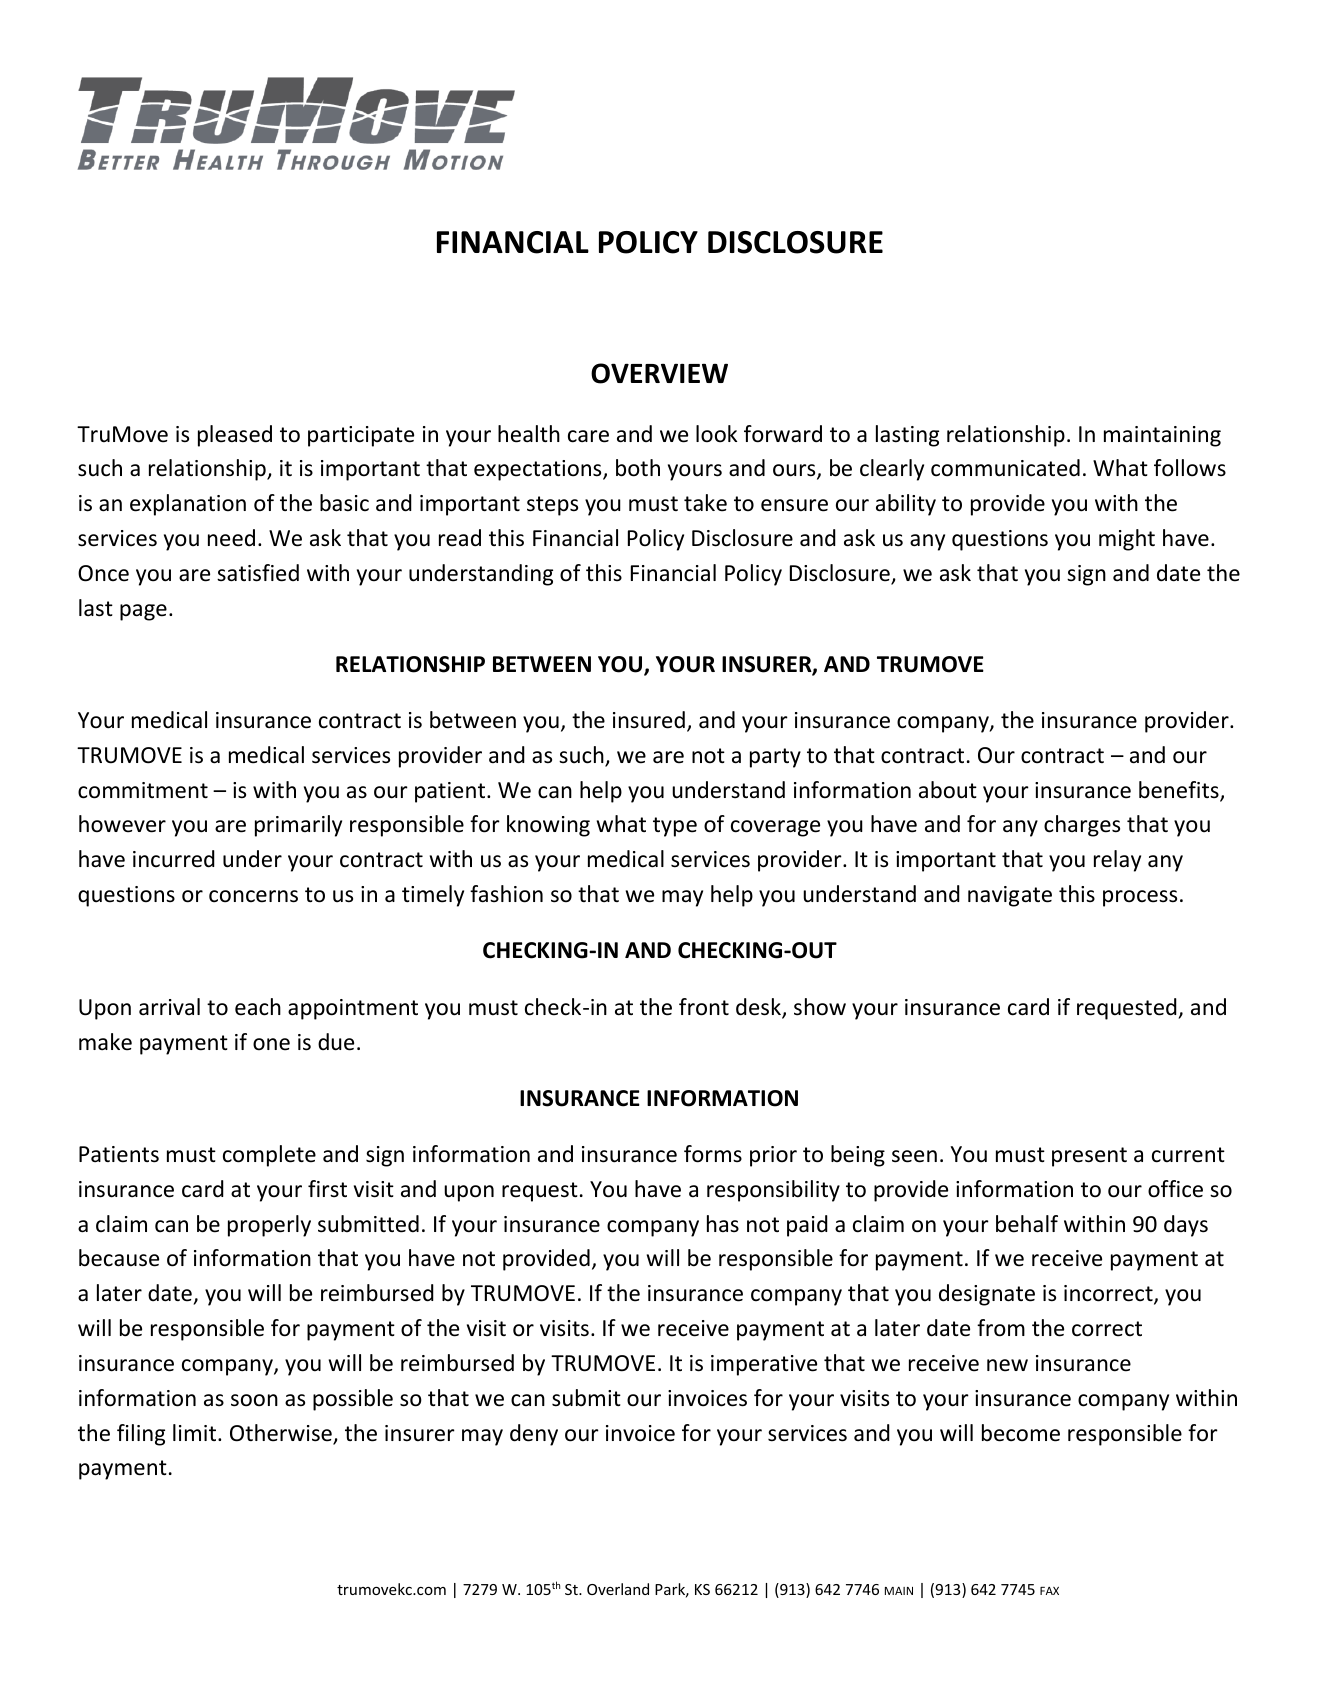  Describe the element at coordinates (659, 373) in the screenshot. I see `OVERVIEW` at that location.
